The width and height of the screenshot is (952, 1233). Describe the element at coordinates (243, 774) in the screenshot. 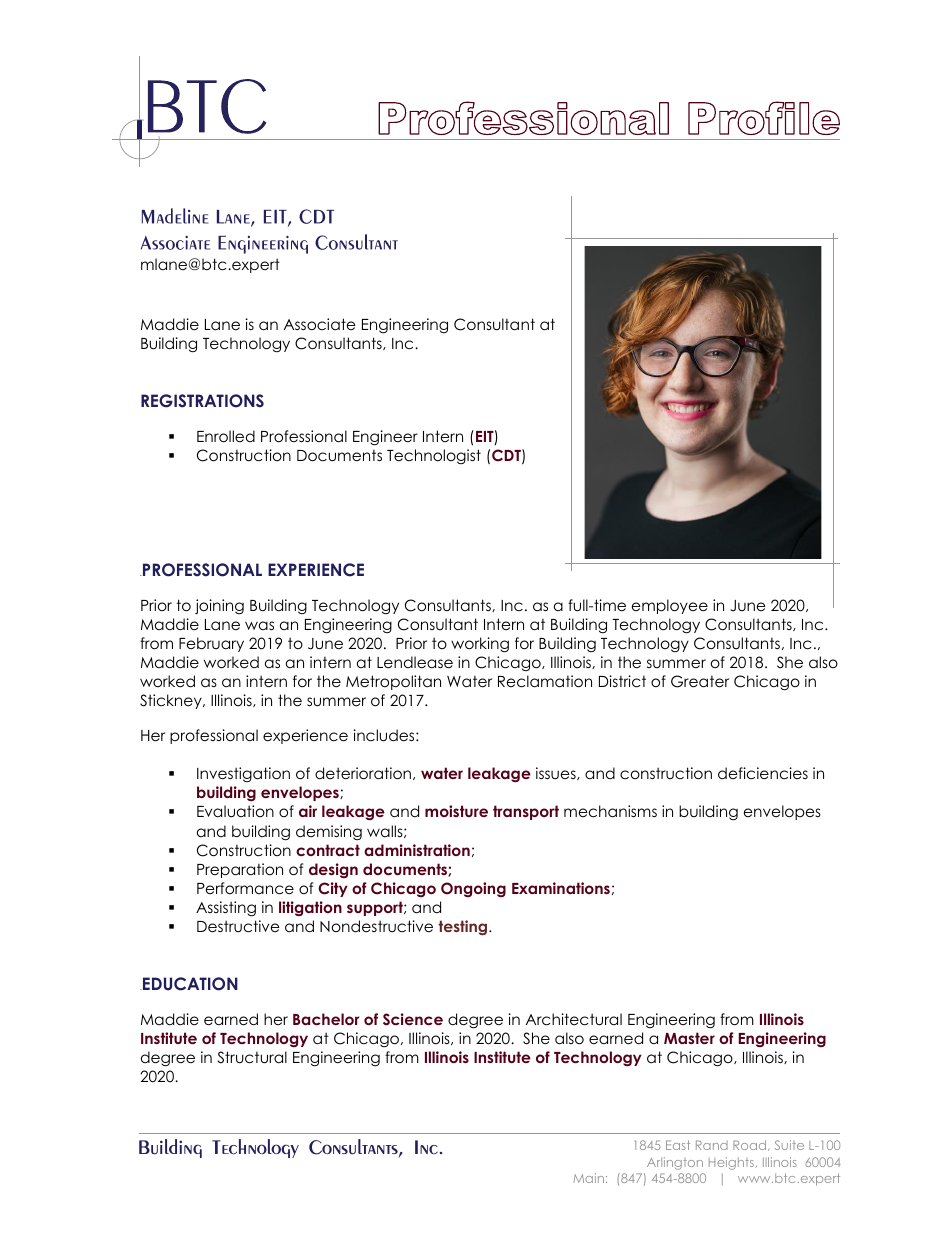

I see `Investigation` at that location.
